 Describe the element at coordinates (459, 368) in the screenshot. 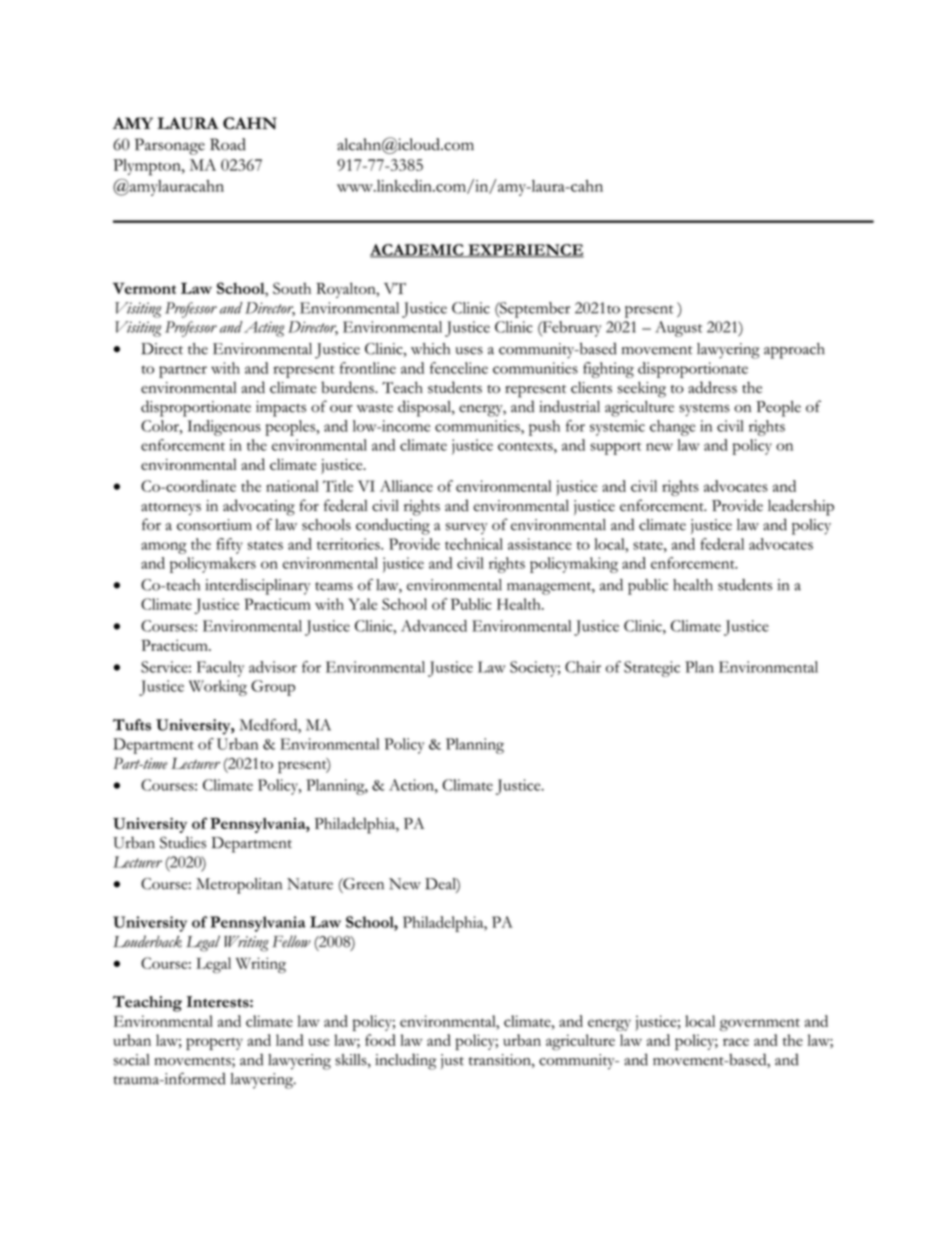

I see `fenceline` at that location.
